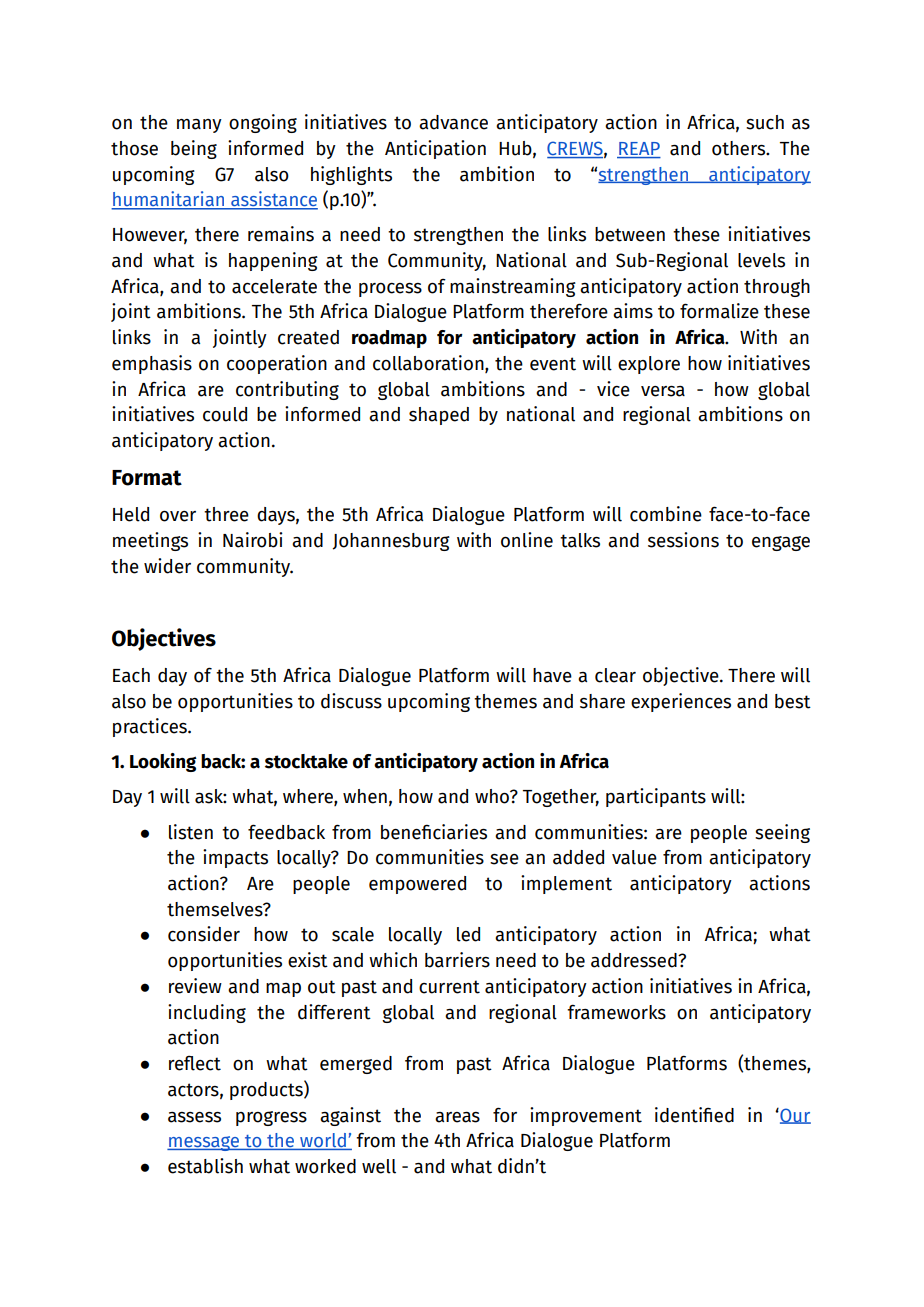  I want to click on have, so click(552, 675).
